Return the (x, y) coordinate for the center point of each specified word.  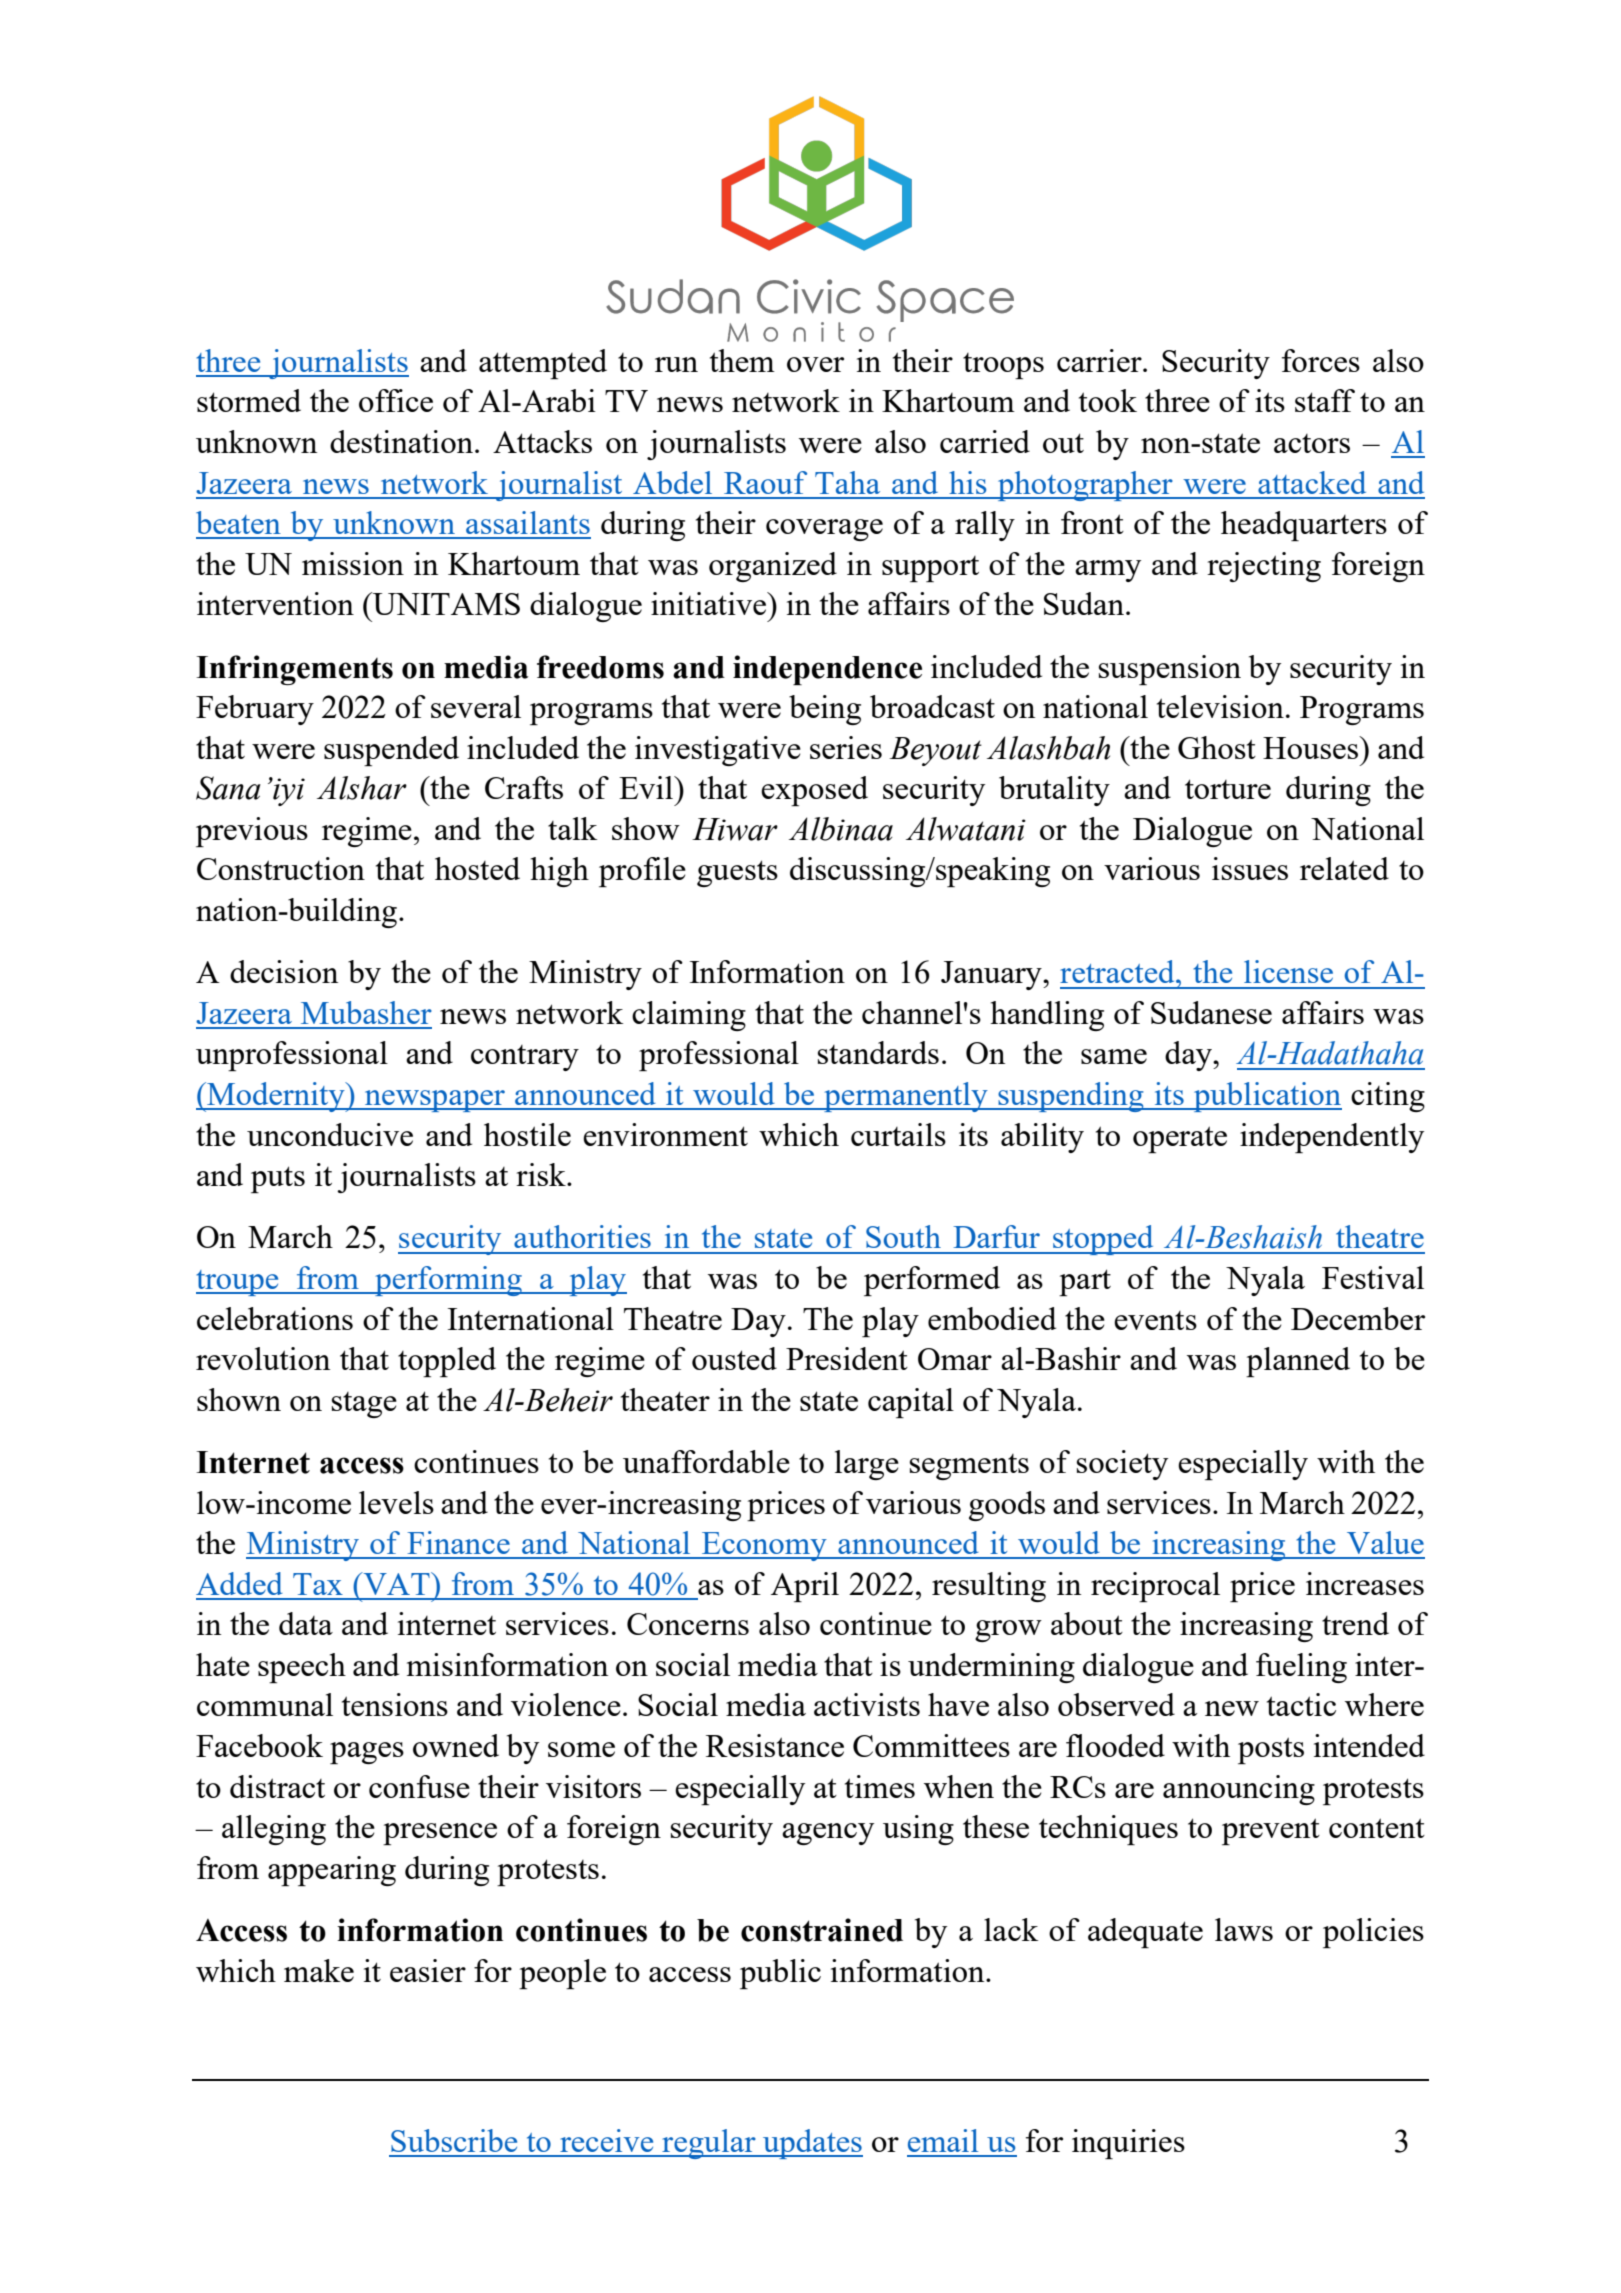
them (742, 360)
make (319, 1970)
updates (812, 2144)
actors (1312, 443)
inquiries (1128, 2144)
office (396, 400)
